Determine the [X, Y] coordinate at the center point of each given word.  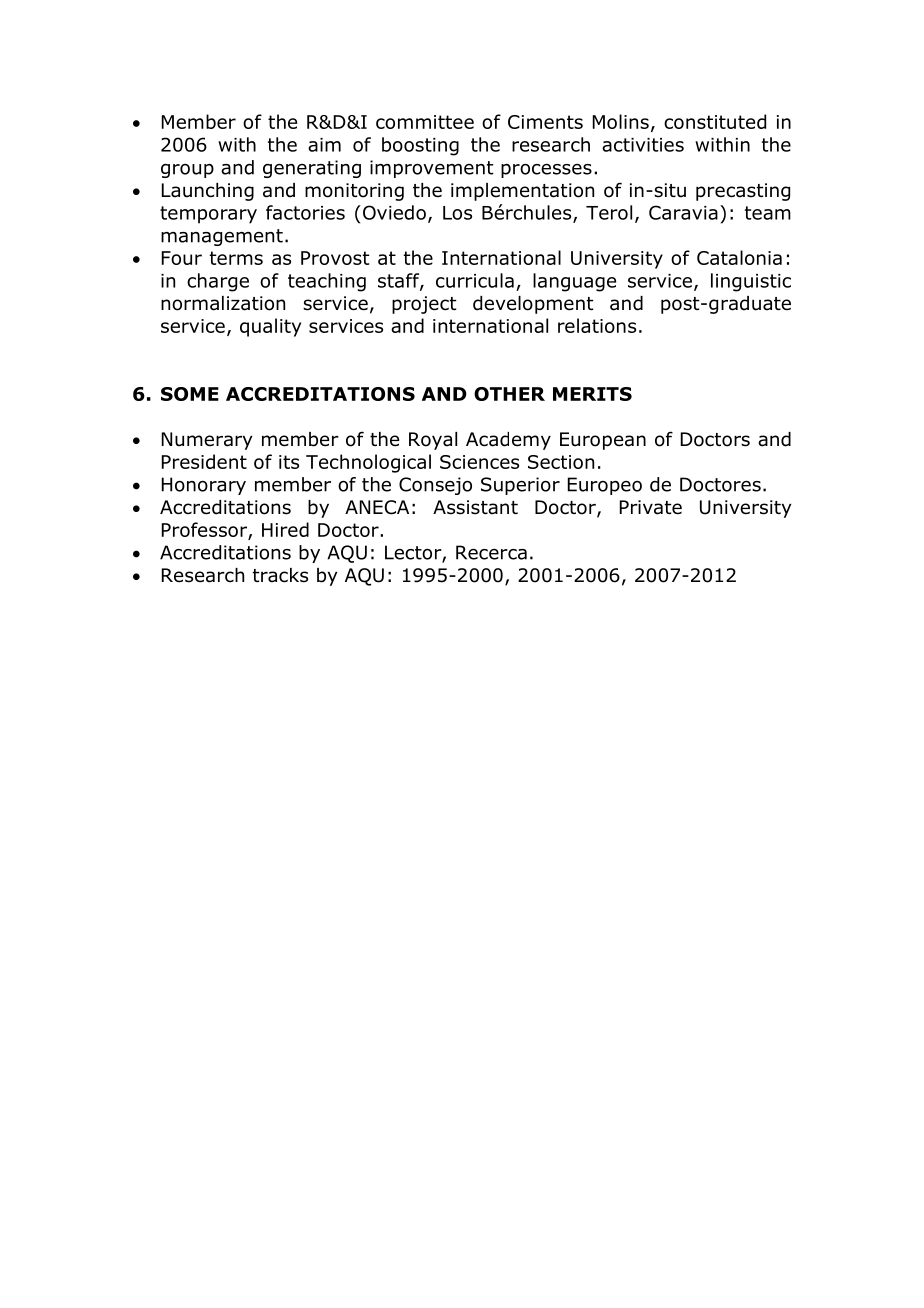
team [768, 213]
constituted [715, 121]
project [424, 305]
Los [457, 213]
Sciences [479, 462]
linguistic [751, 282]
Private [651, 507]
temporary [208, 215]
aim [324, 145]
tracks [280, 575]
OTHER [509, 394]
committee [425, 122]
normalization [223, 303]
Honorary [204, 486]
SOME [190, 394]
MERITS [592, 394]
